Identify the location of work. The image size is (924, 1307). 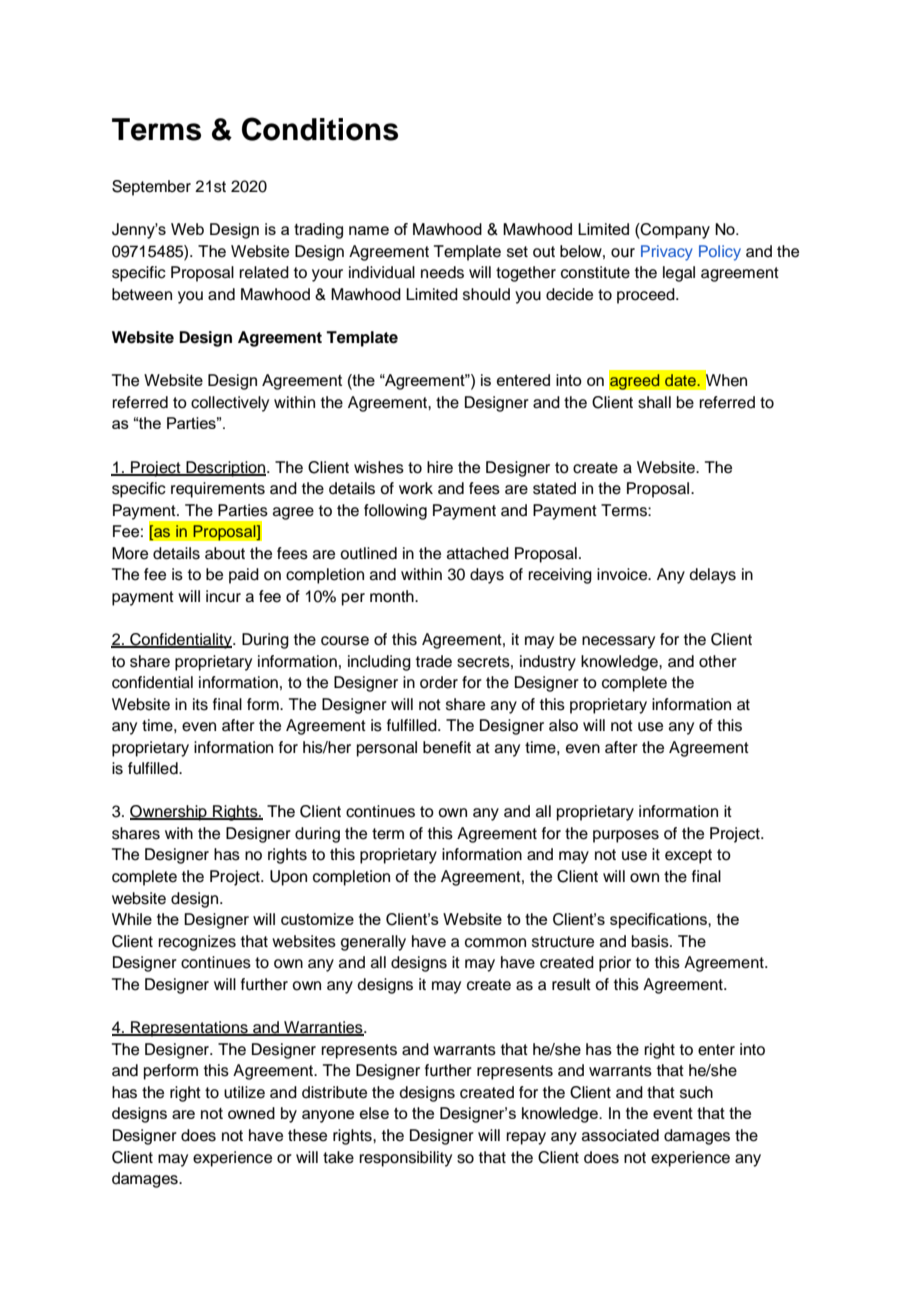
(416, 488).
